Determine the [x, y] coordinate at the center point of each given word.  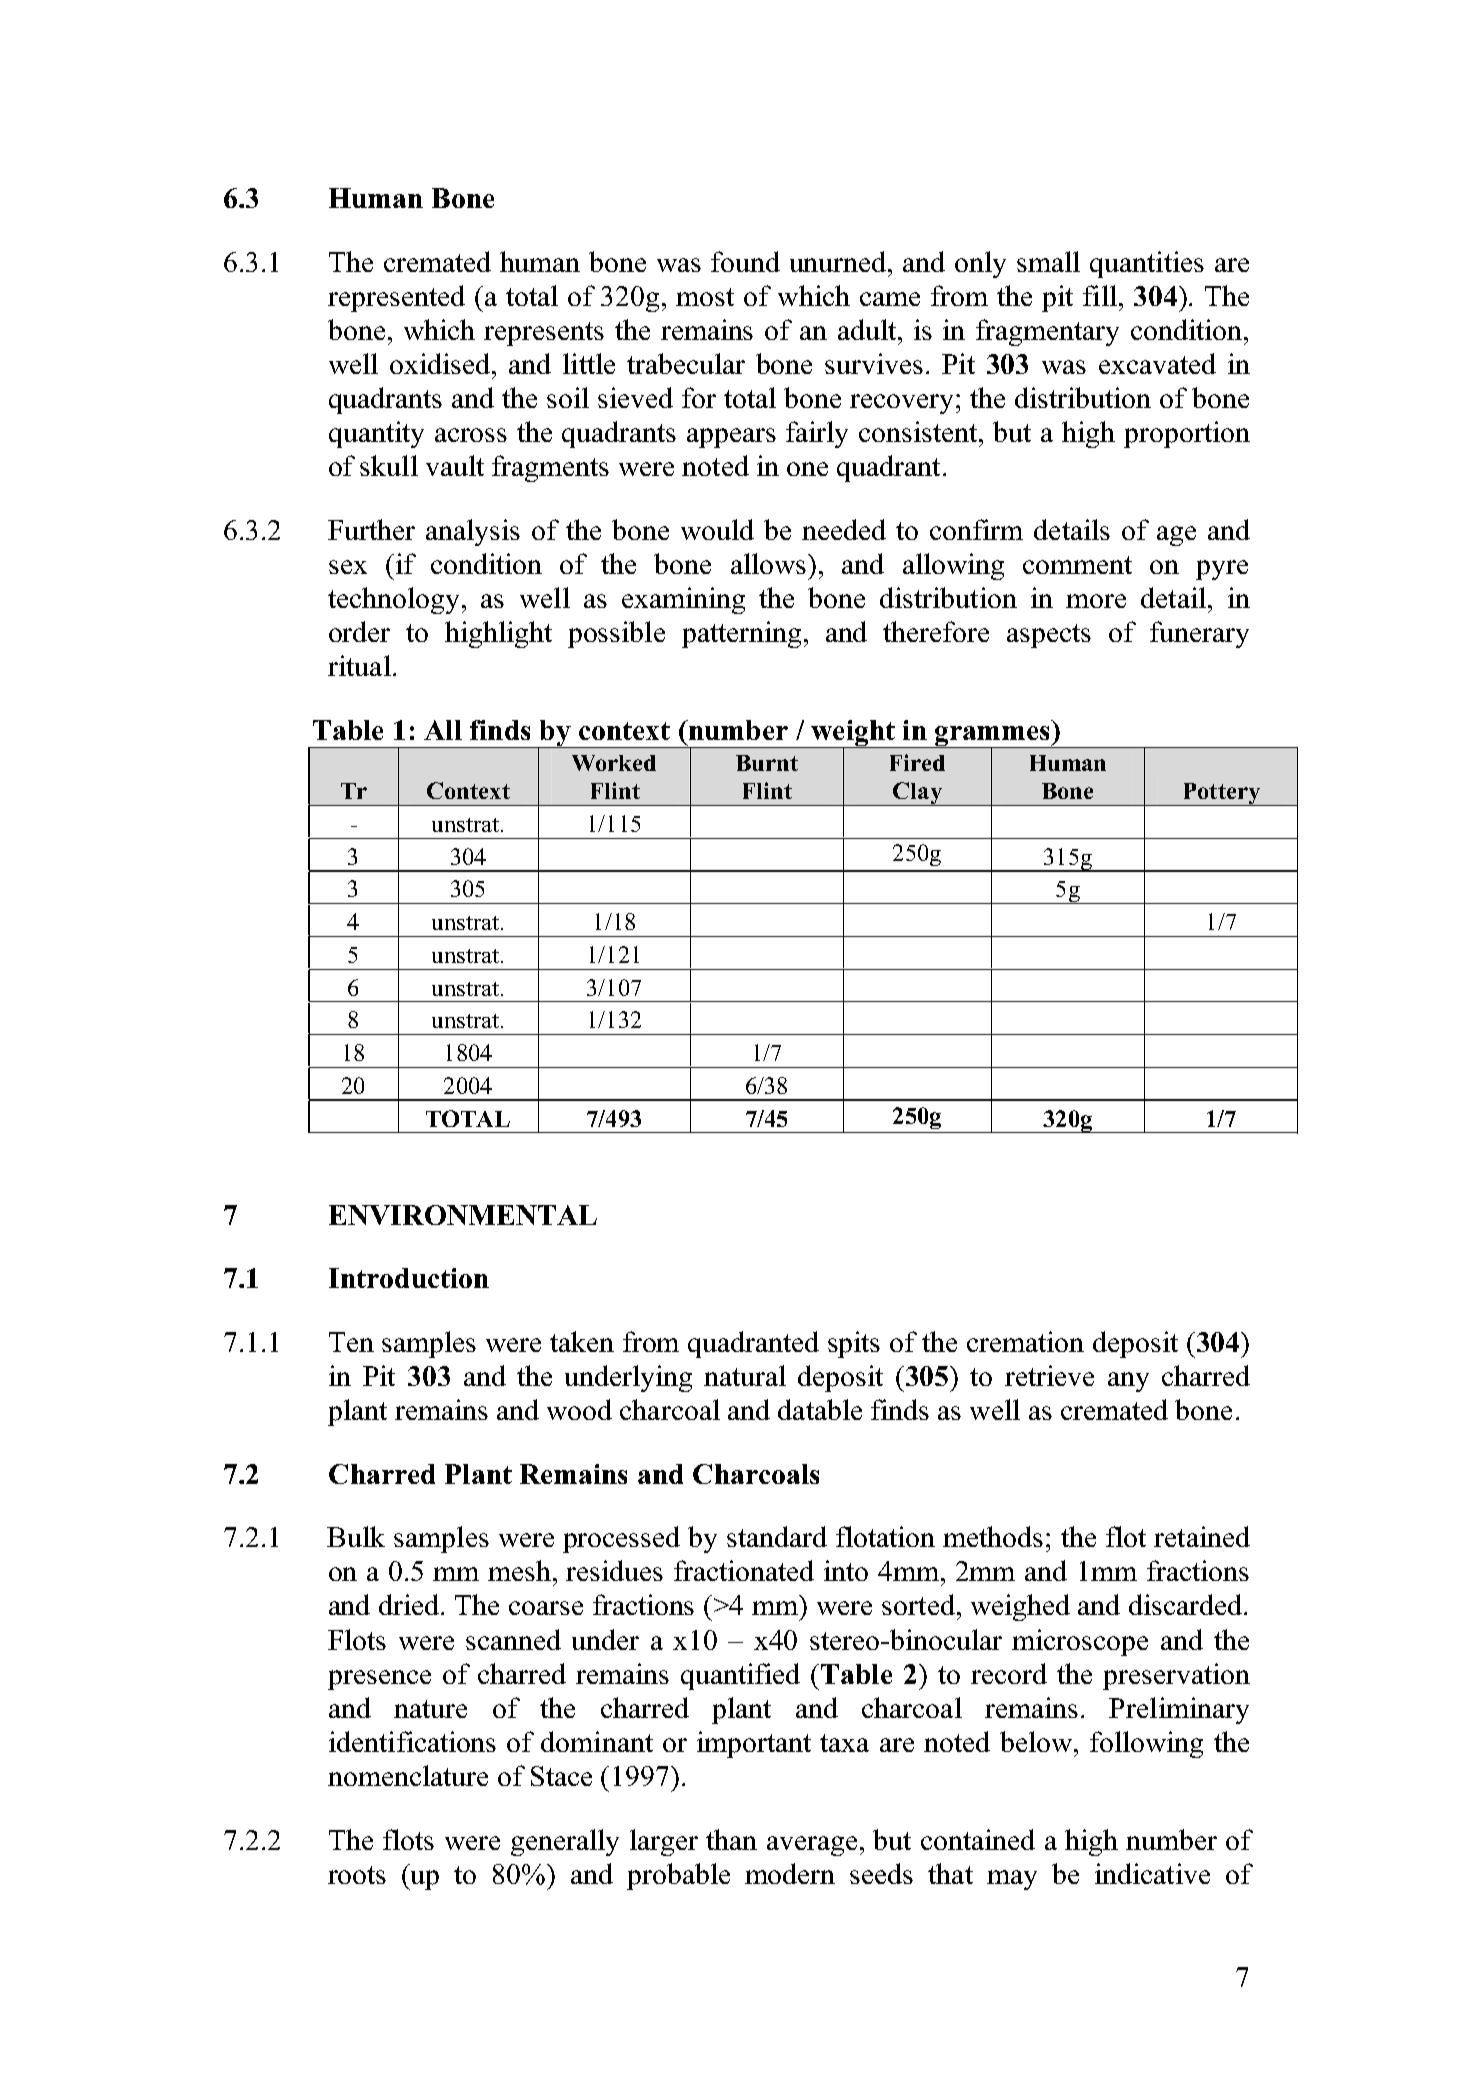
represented [396, 298]
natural [745, 1375]
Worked [614, 763]
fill [1100, 295]
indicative [1152, 1873]
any [1128, 1382]
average [812, 1846]
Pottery [1221, 794]
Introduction [409, 1278]
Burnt [767, 763]
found [745, 261]
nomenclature [408, 1775]
